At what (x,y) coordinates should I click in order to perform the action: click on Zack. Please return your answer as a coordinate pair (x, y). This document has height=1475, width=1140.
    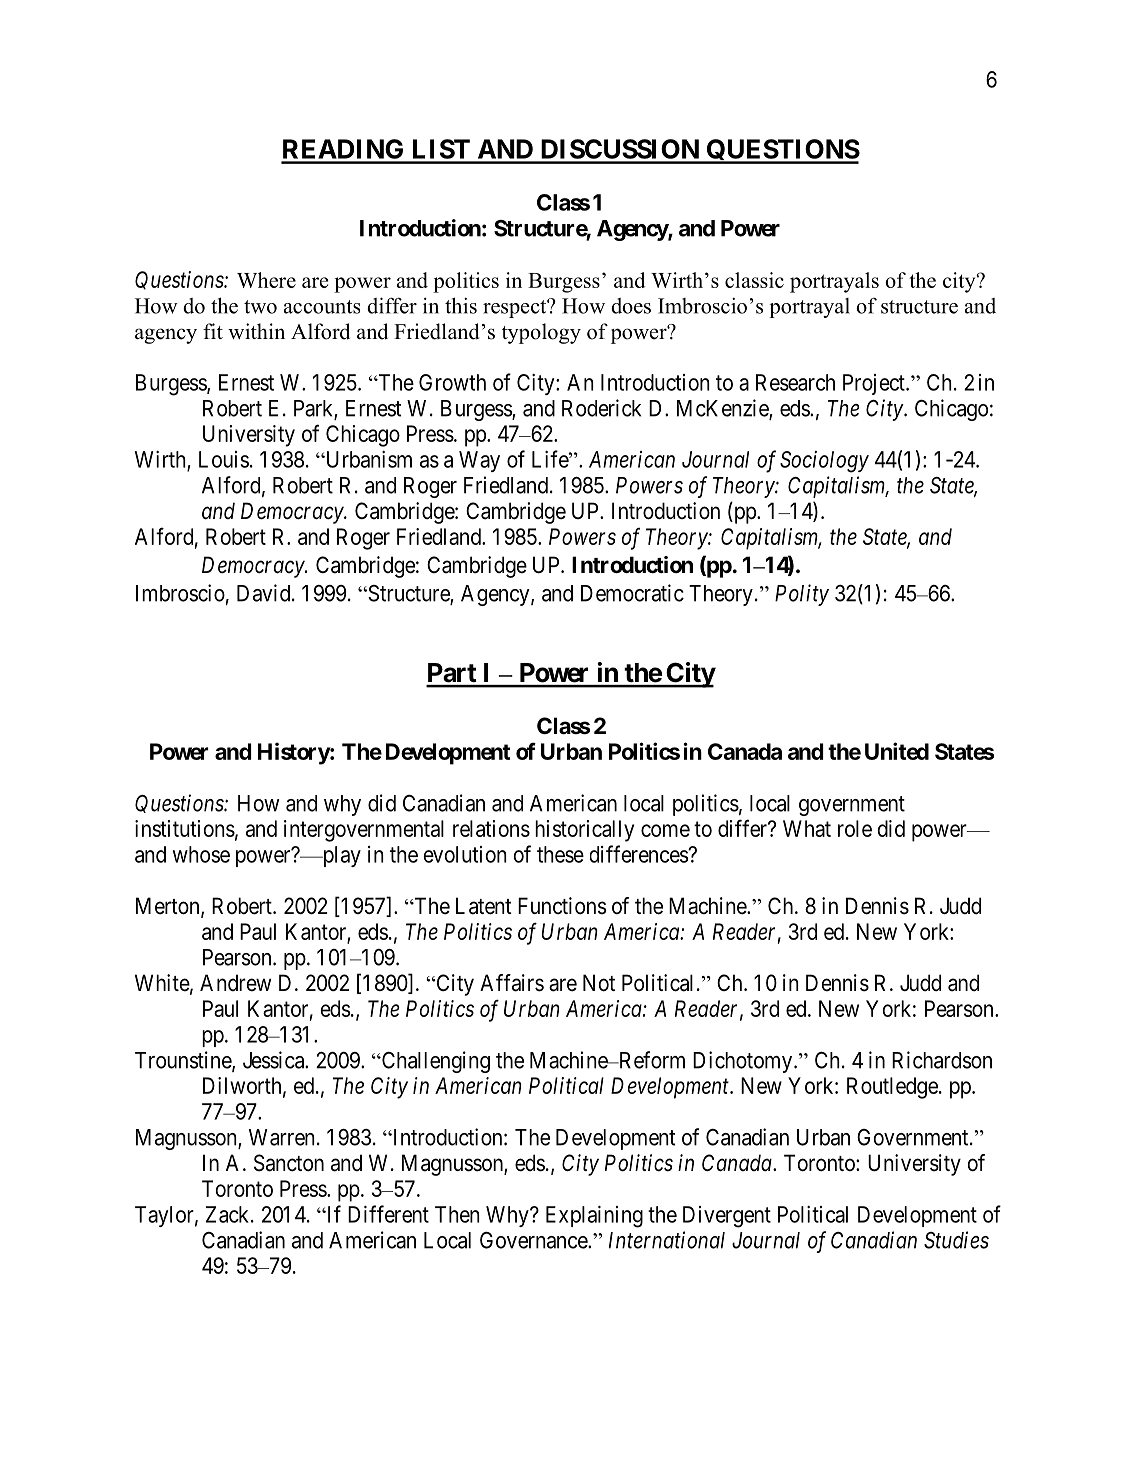
    Looking at the image, I should click on (229, 1214).
